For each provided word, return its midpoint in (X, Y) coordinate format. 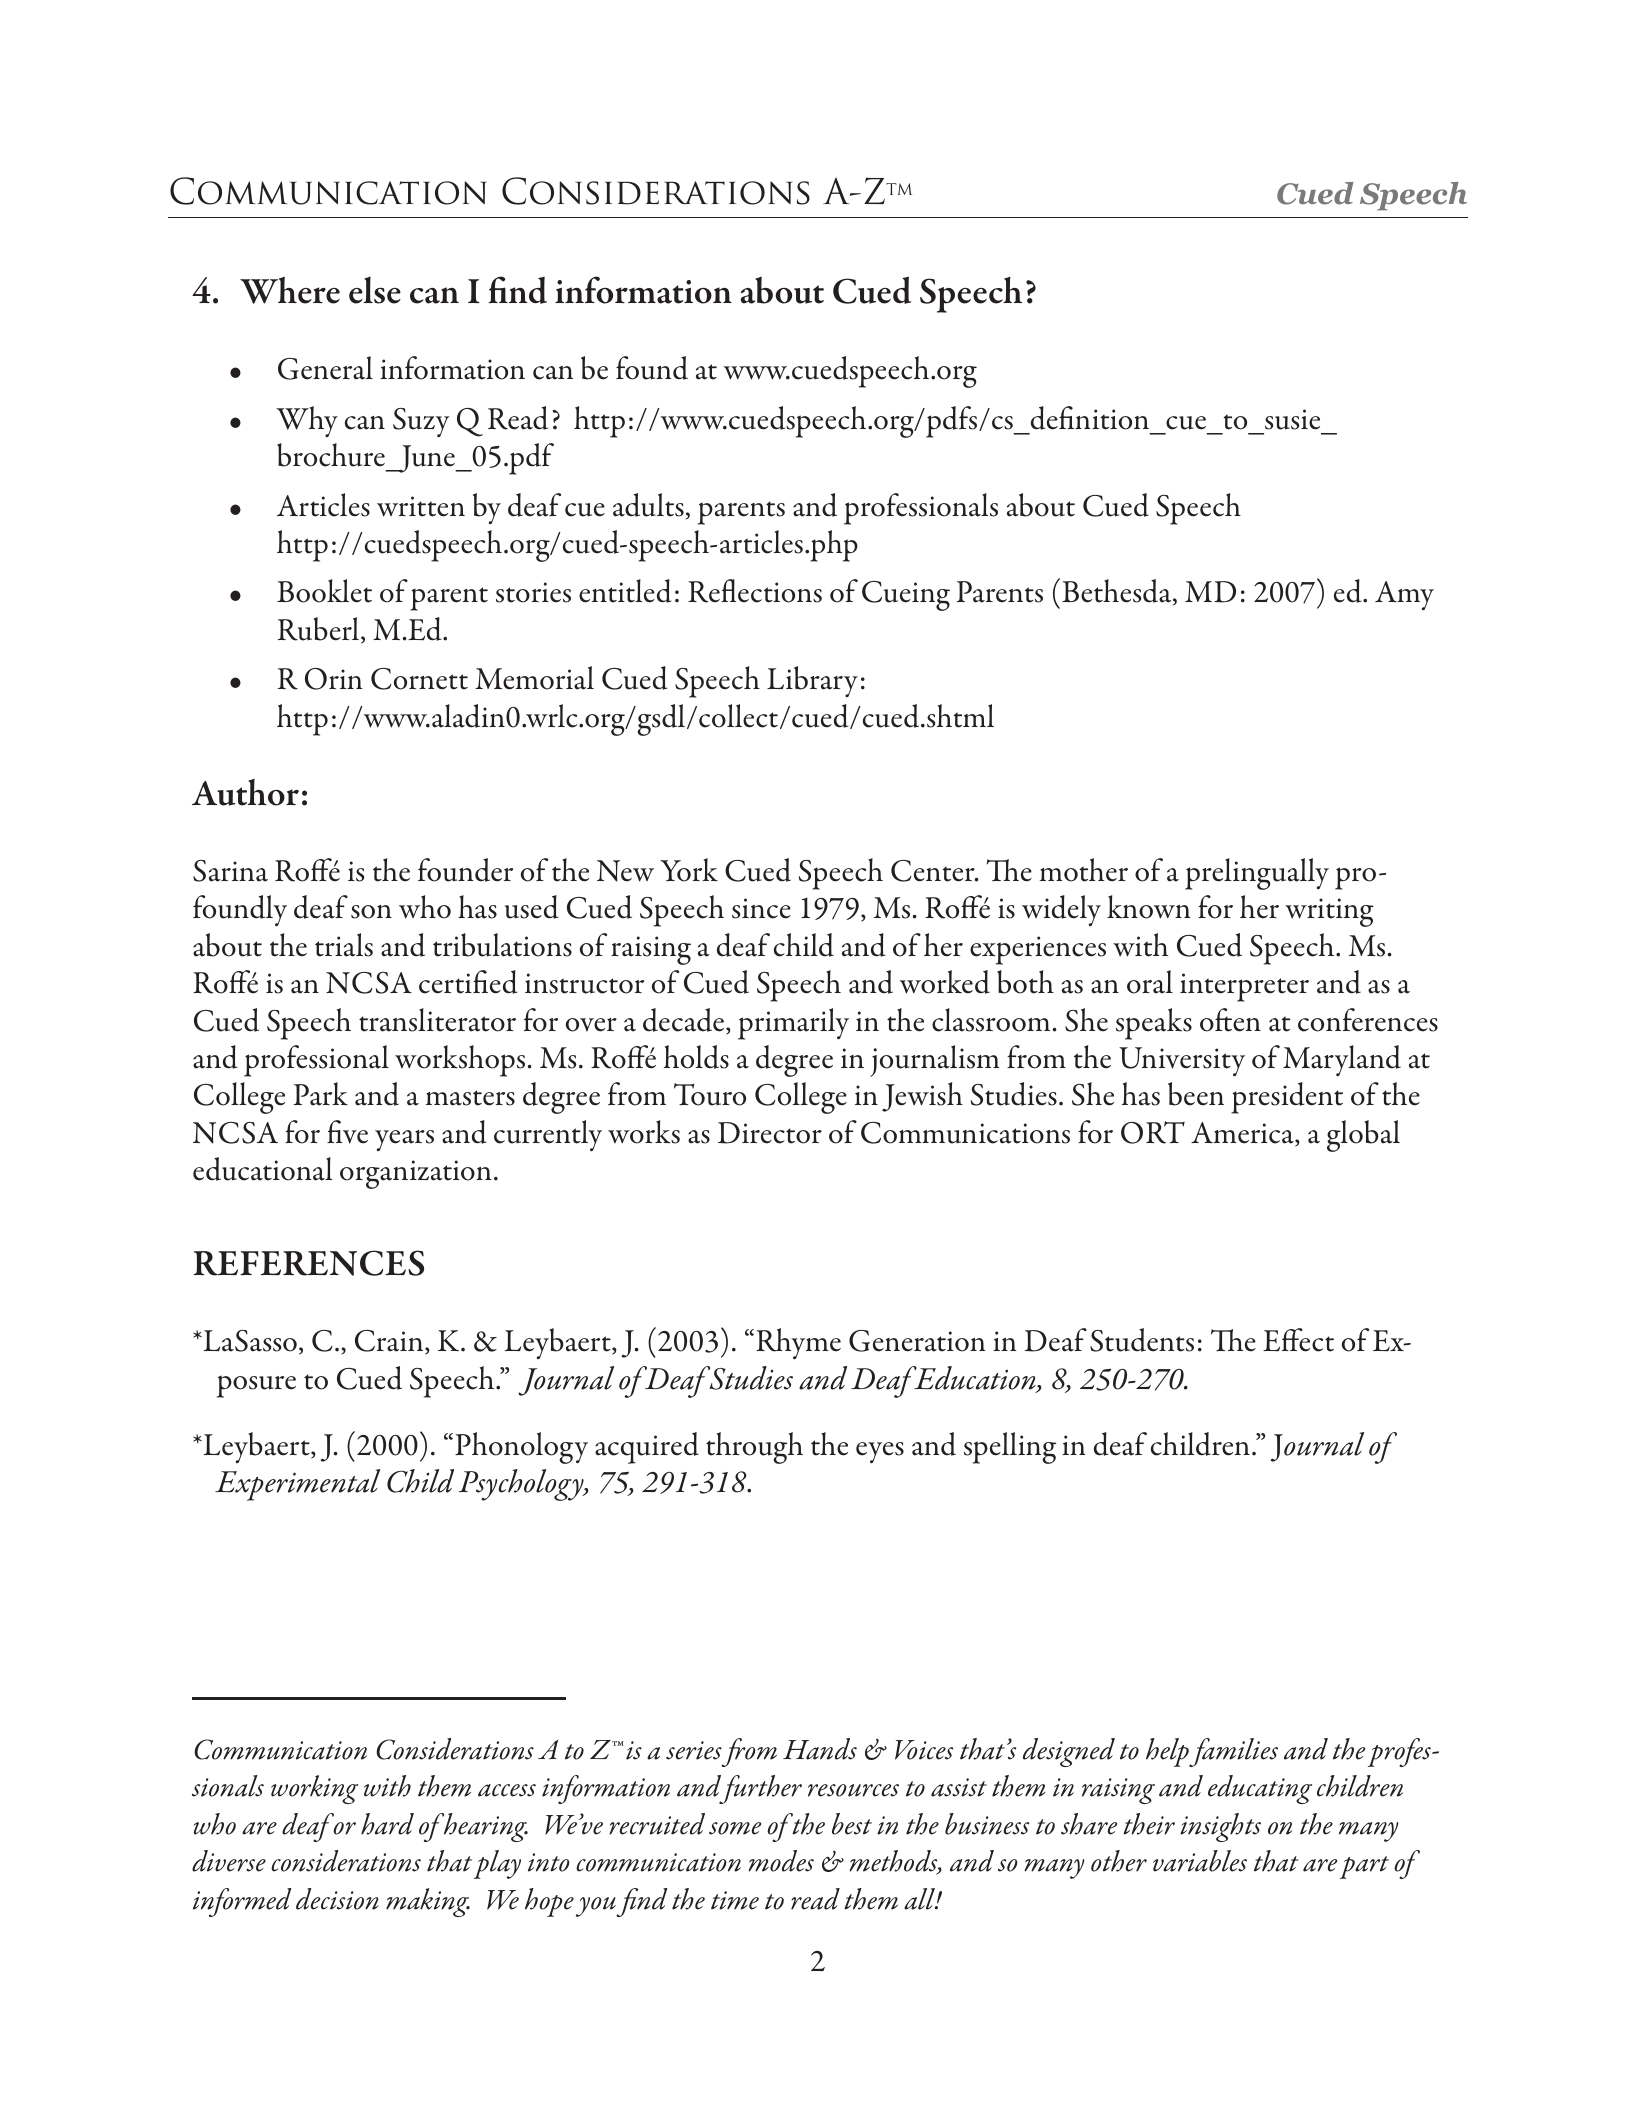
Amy (1404, 595)
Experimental (297, 1485)
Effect (1298, 1340)
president (1287, 1098)
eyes (880, 1452)
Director (770, 1133)
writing (1329, 912)
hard (387, 1824)
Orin (334, 679)
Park (321, 1094)
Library (812, 681)
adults (648, 505)
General (325, 368)
